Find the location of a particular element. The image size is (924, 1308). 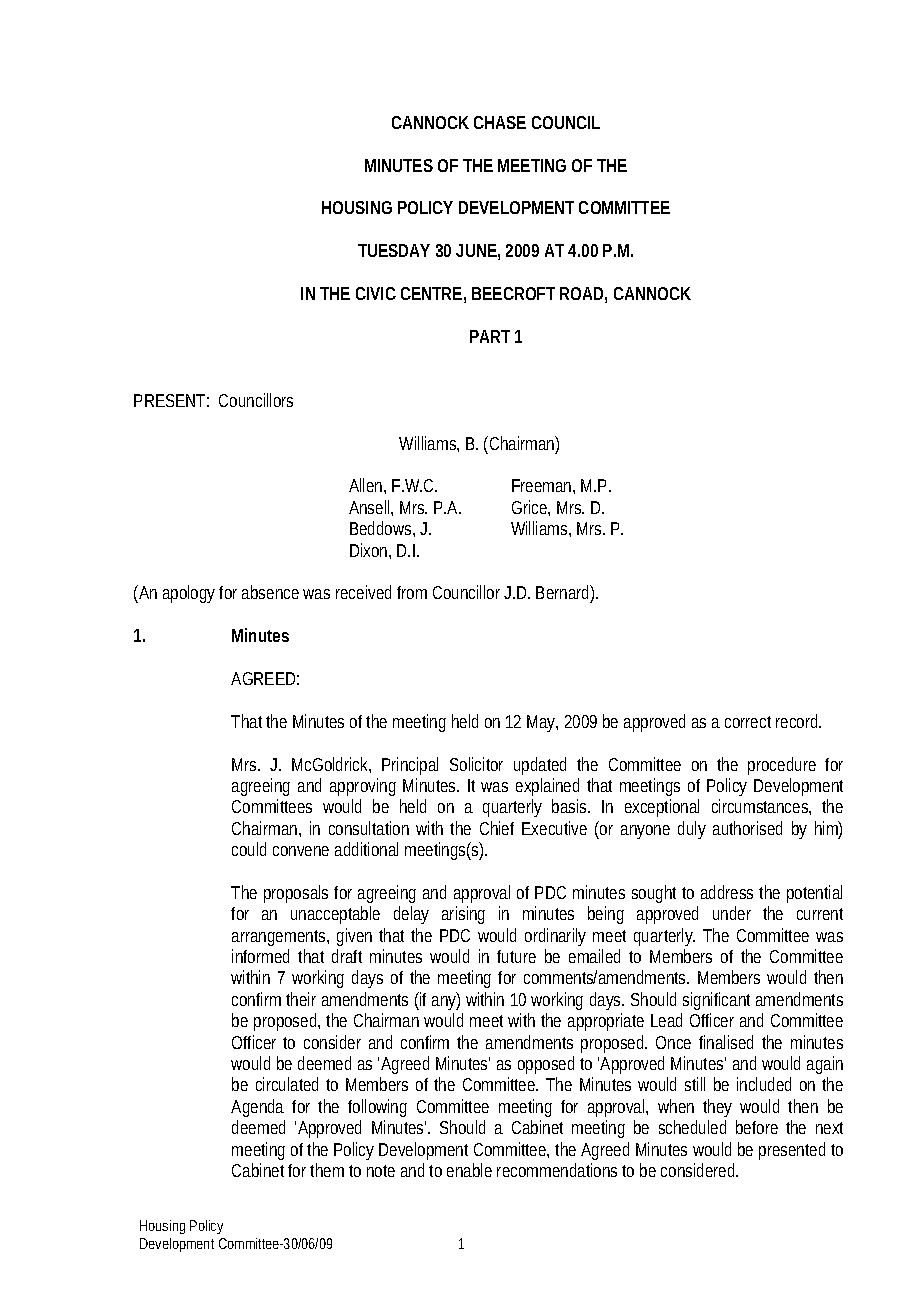

Bernard is located at coordinates (563, 594).
